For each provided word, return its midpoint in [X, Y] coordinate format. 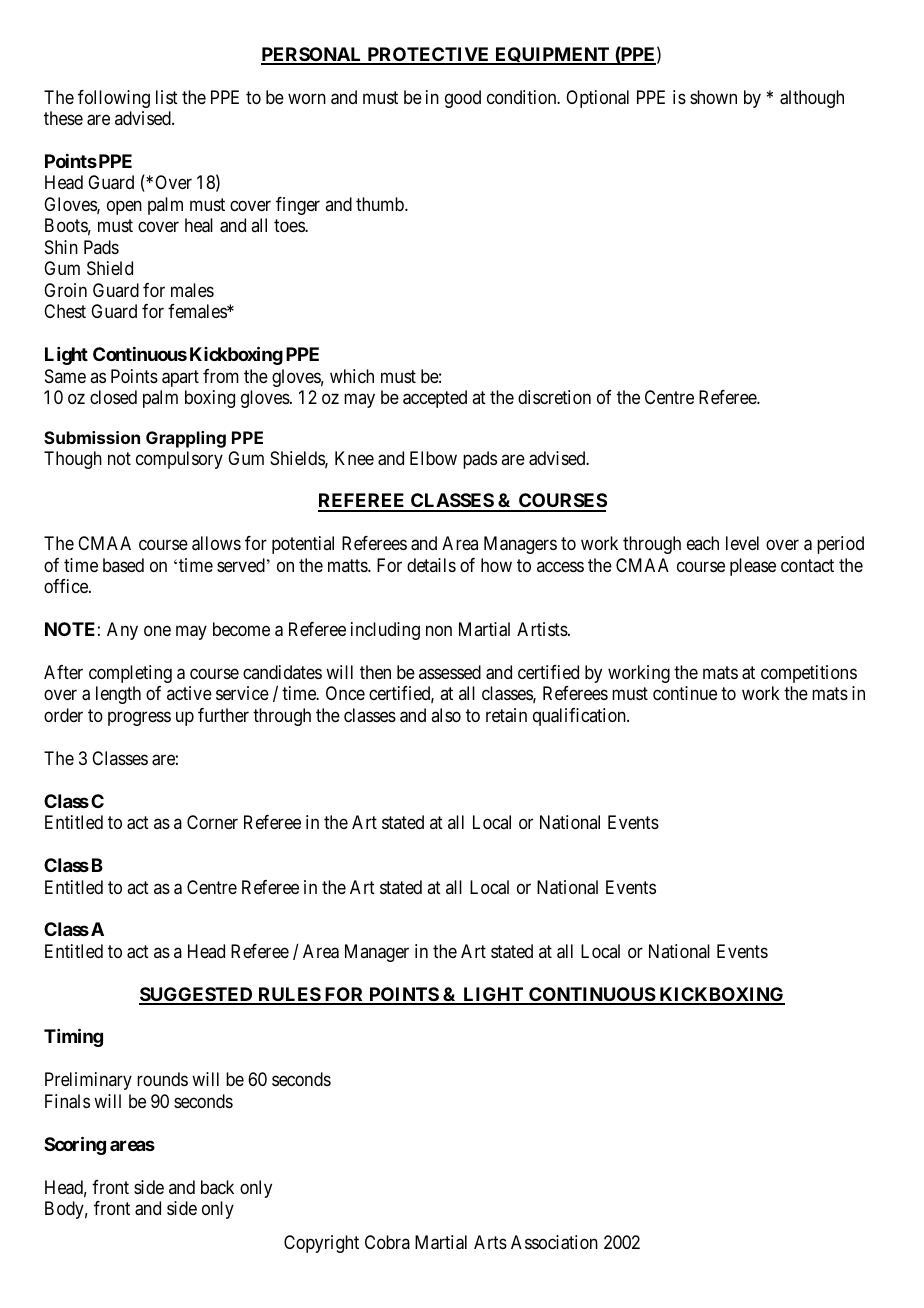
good [463, 99]
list [167, 97]
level [742, 543]
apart [180, 378]
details [431, 565]
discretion [554, 397]
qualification [580, 717]
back [217, 1187]
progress [139, 718]
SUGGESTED [197, 995]
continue [685, 693]
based [123, 565]
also [446, 715]
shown [713, 97]
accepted [435, 399]
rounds [162, 1079]
